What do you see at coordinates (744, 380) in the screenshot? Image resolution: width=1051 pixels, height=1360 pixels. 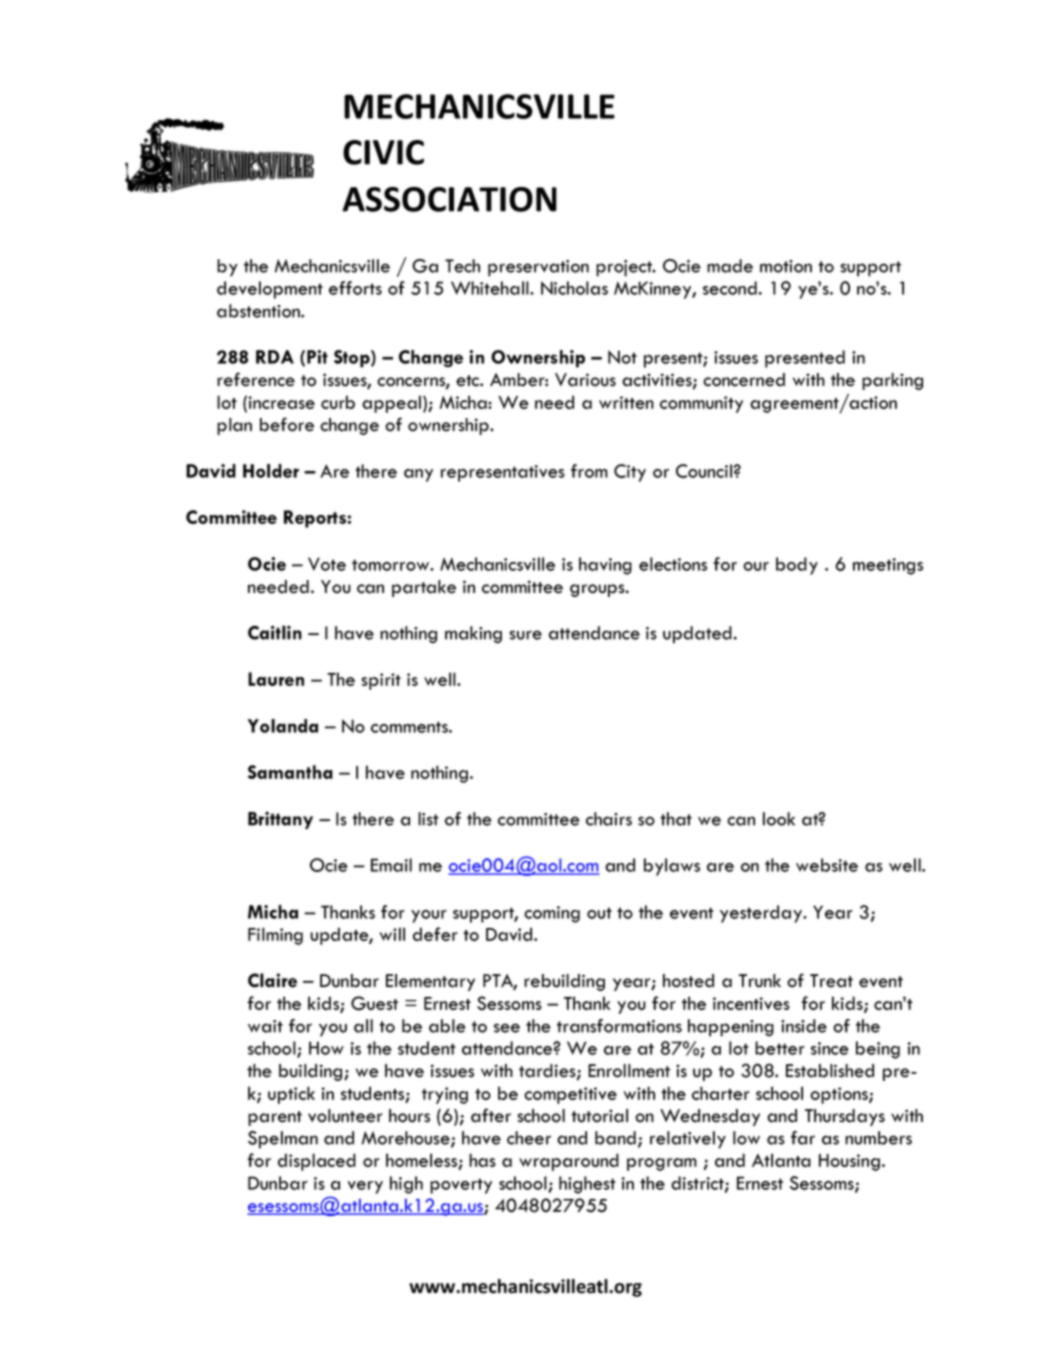 I see `concerned` at bounding box center [744, 380].
